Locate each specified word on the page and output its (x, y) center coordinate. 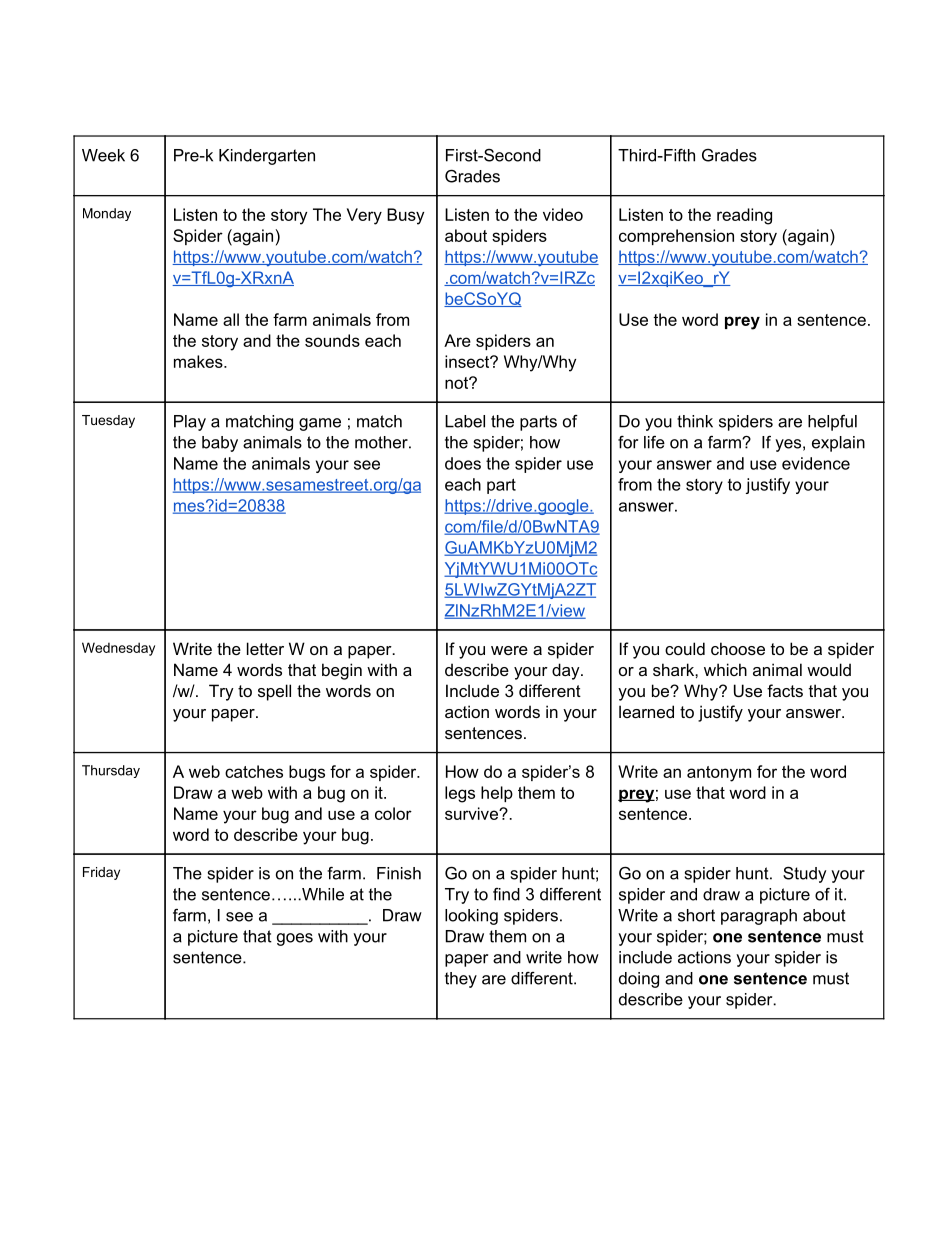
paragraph (759, 917)
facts (785, 690)
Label (465, 421)
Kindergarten (267, 157)
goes (295, 939)
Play (190, 423)
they (461, 980)
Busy (405, 216)
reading (744, 216)
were (509, 650)
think (695, 421)
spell (274, 692)
